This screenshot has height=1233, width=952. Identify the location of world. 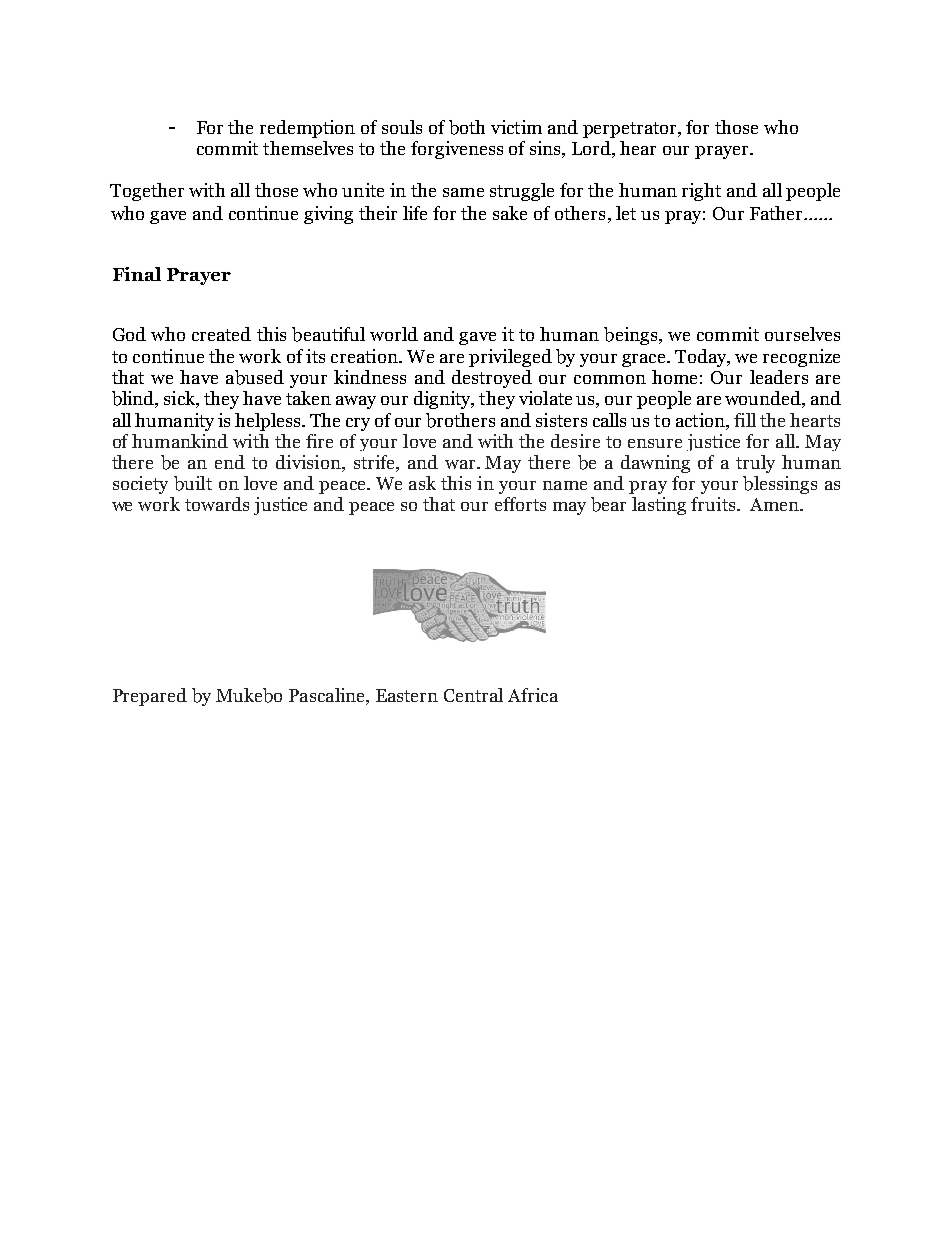
(394, 334).
